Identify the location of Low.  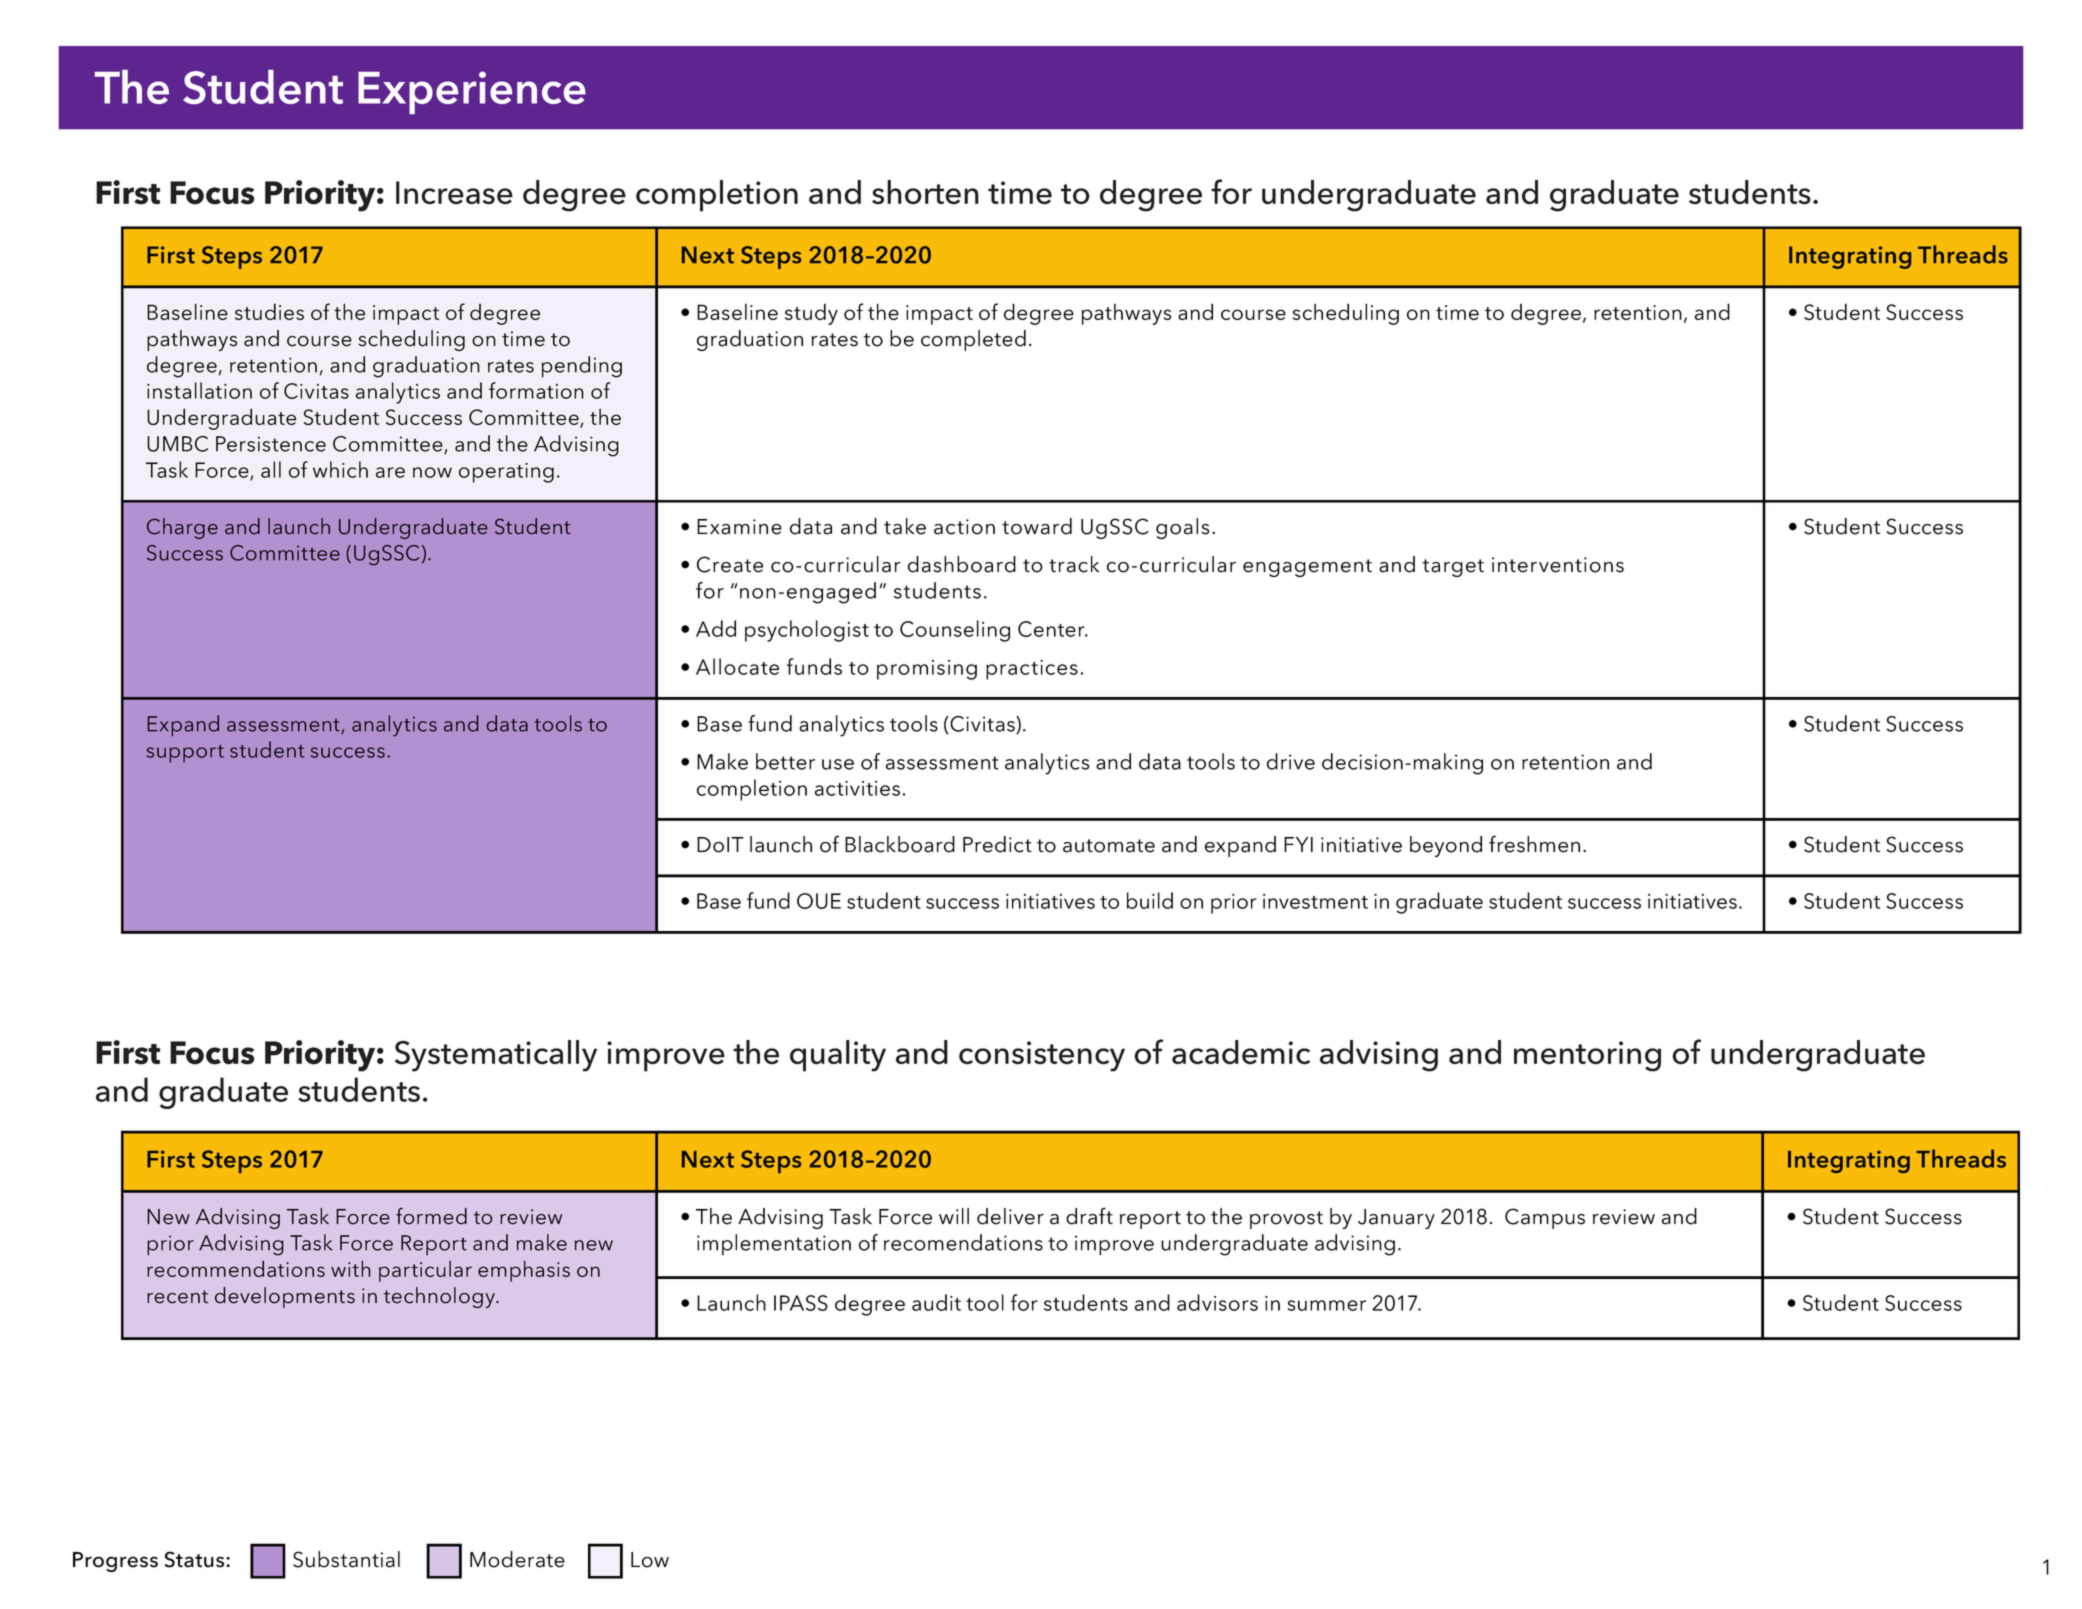
(650, 1560).
